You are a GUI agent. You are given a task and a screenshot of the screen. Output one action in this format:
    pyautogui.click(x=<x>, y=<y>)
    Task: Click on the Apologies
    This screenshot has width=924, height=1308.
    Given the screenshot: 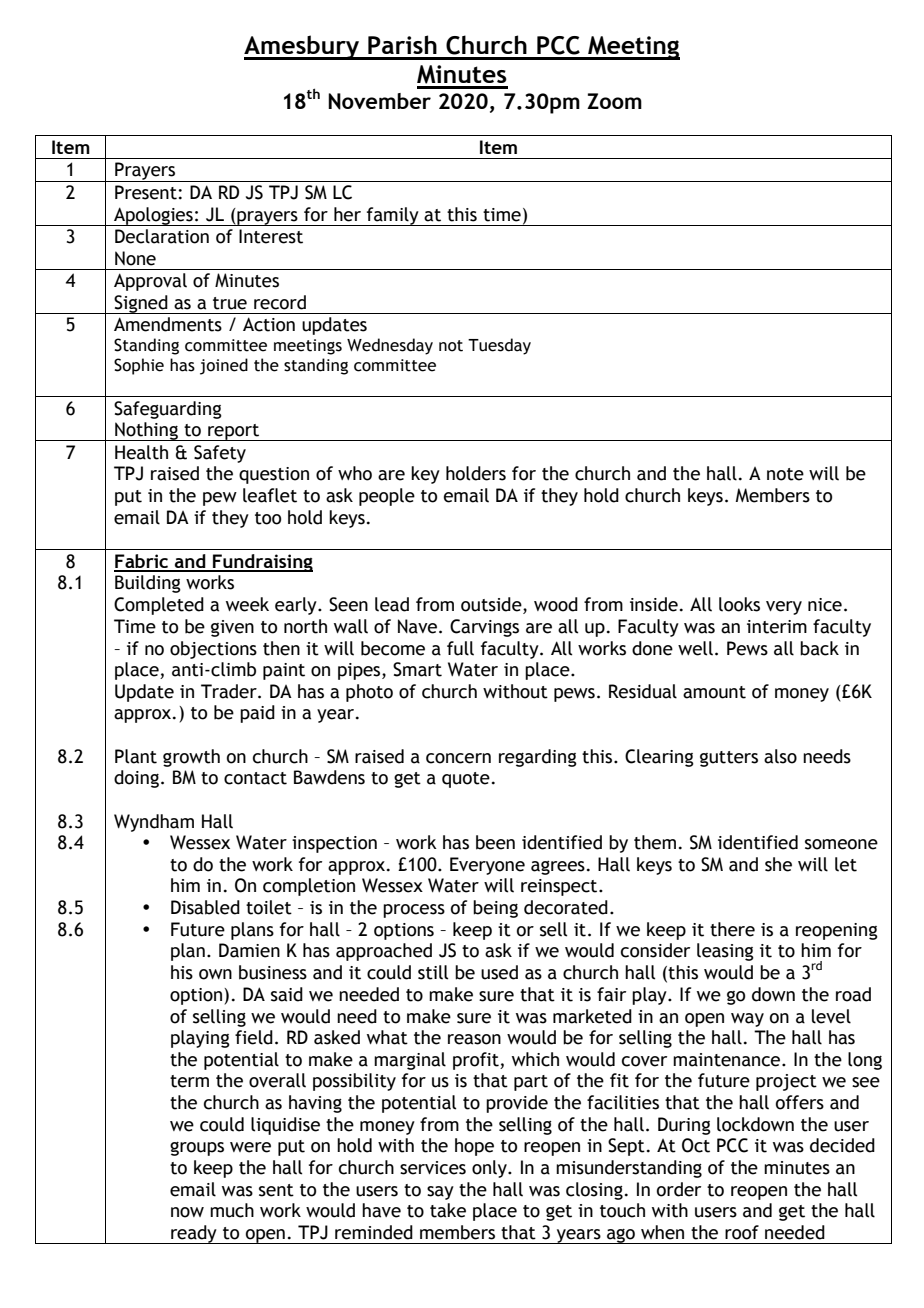 What is the action you would take?
    pyautogui.click(x=153, y=216)
